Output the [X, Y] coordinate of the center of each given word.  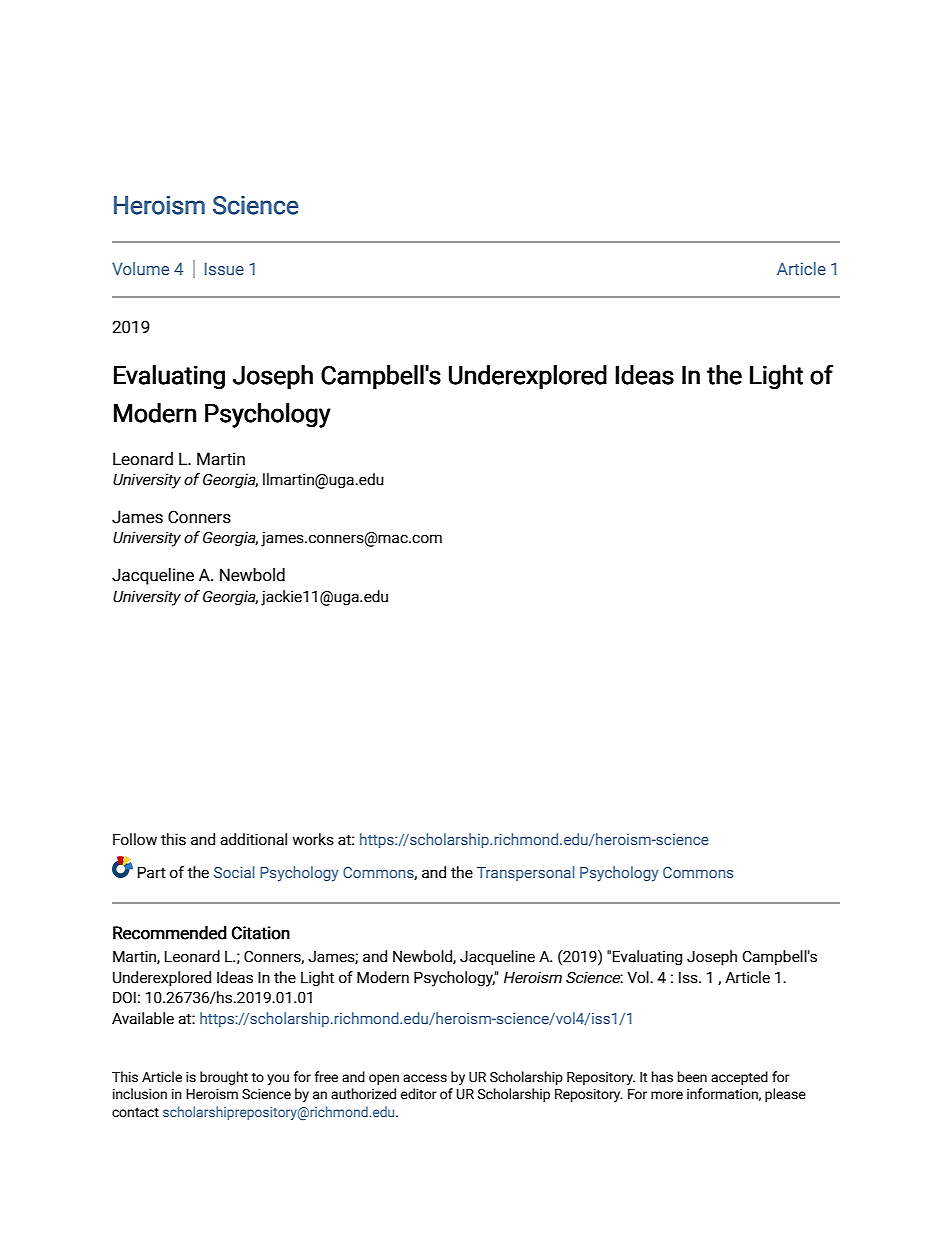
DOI [124, 997]
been [692, 1077]
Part [152, 872]
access [425, 1078]
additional [253, 839]
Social [234, 872]
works [313, 839]
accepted [739, 1078]
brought [224, 1078]
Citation [261, 933]
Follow [135, 839]
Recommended [170, 933]
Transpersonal [526, 873]
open [384, 1079]
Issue [224, 268]
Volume [140, 268]
